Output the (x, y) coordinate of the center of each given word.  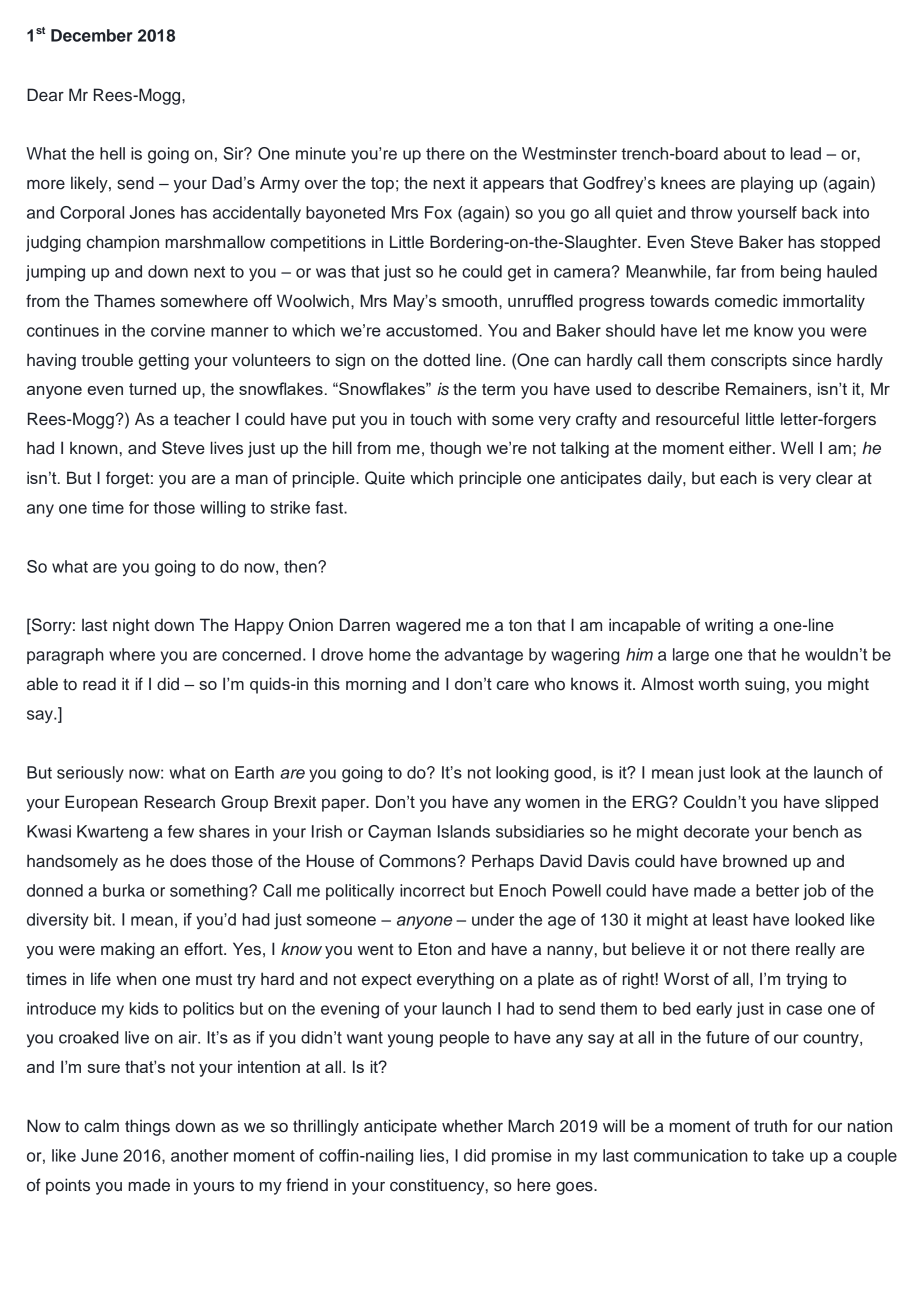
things (147, 1127)
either (751, 447)
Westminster (569, 153)
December (92, 35)
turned (152, 388)
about (745, 153)
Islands (464, 831)
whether (472, 1126)
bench (815, 831)
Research (180, 802)
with (471, 418)
